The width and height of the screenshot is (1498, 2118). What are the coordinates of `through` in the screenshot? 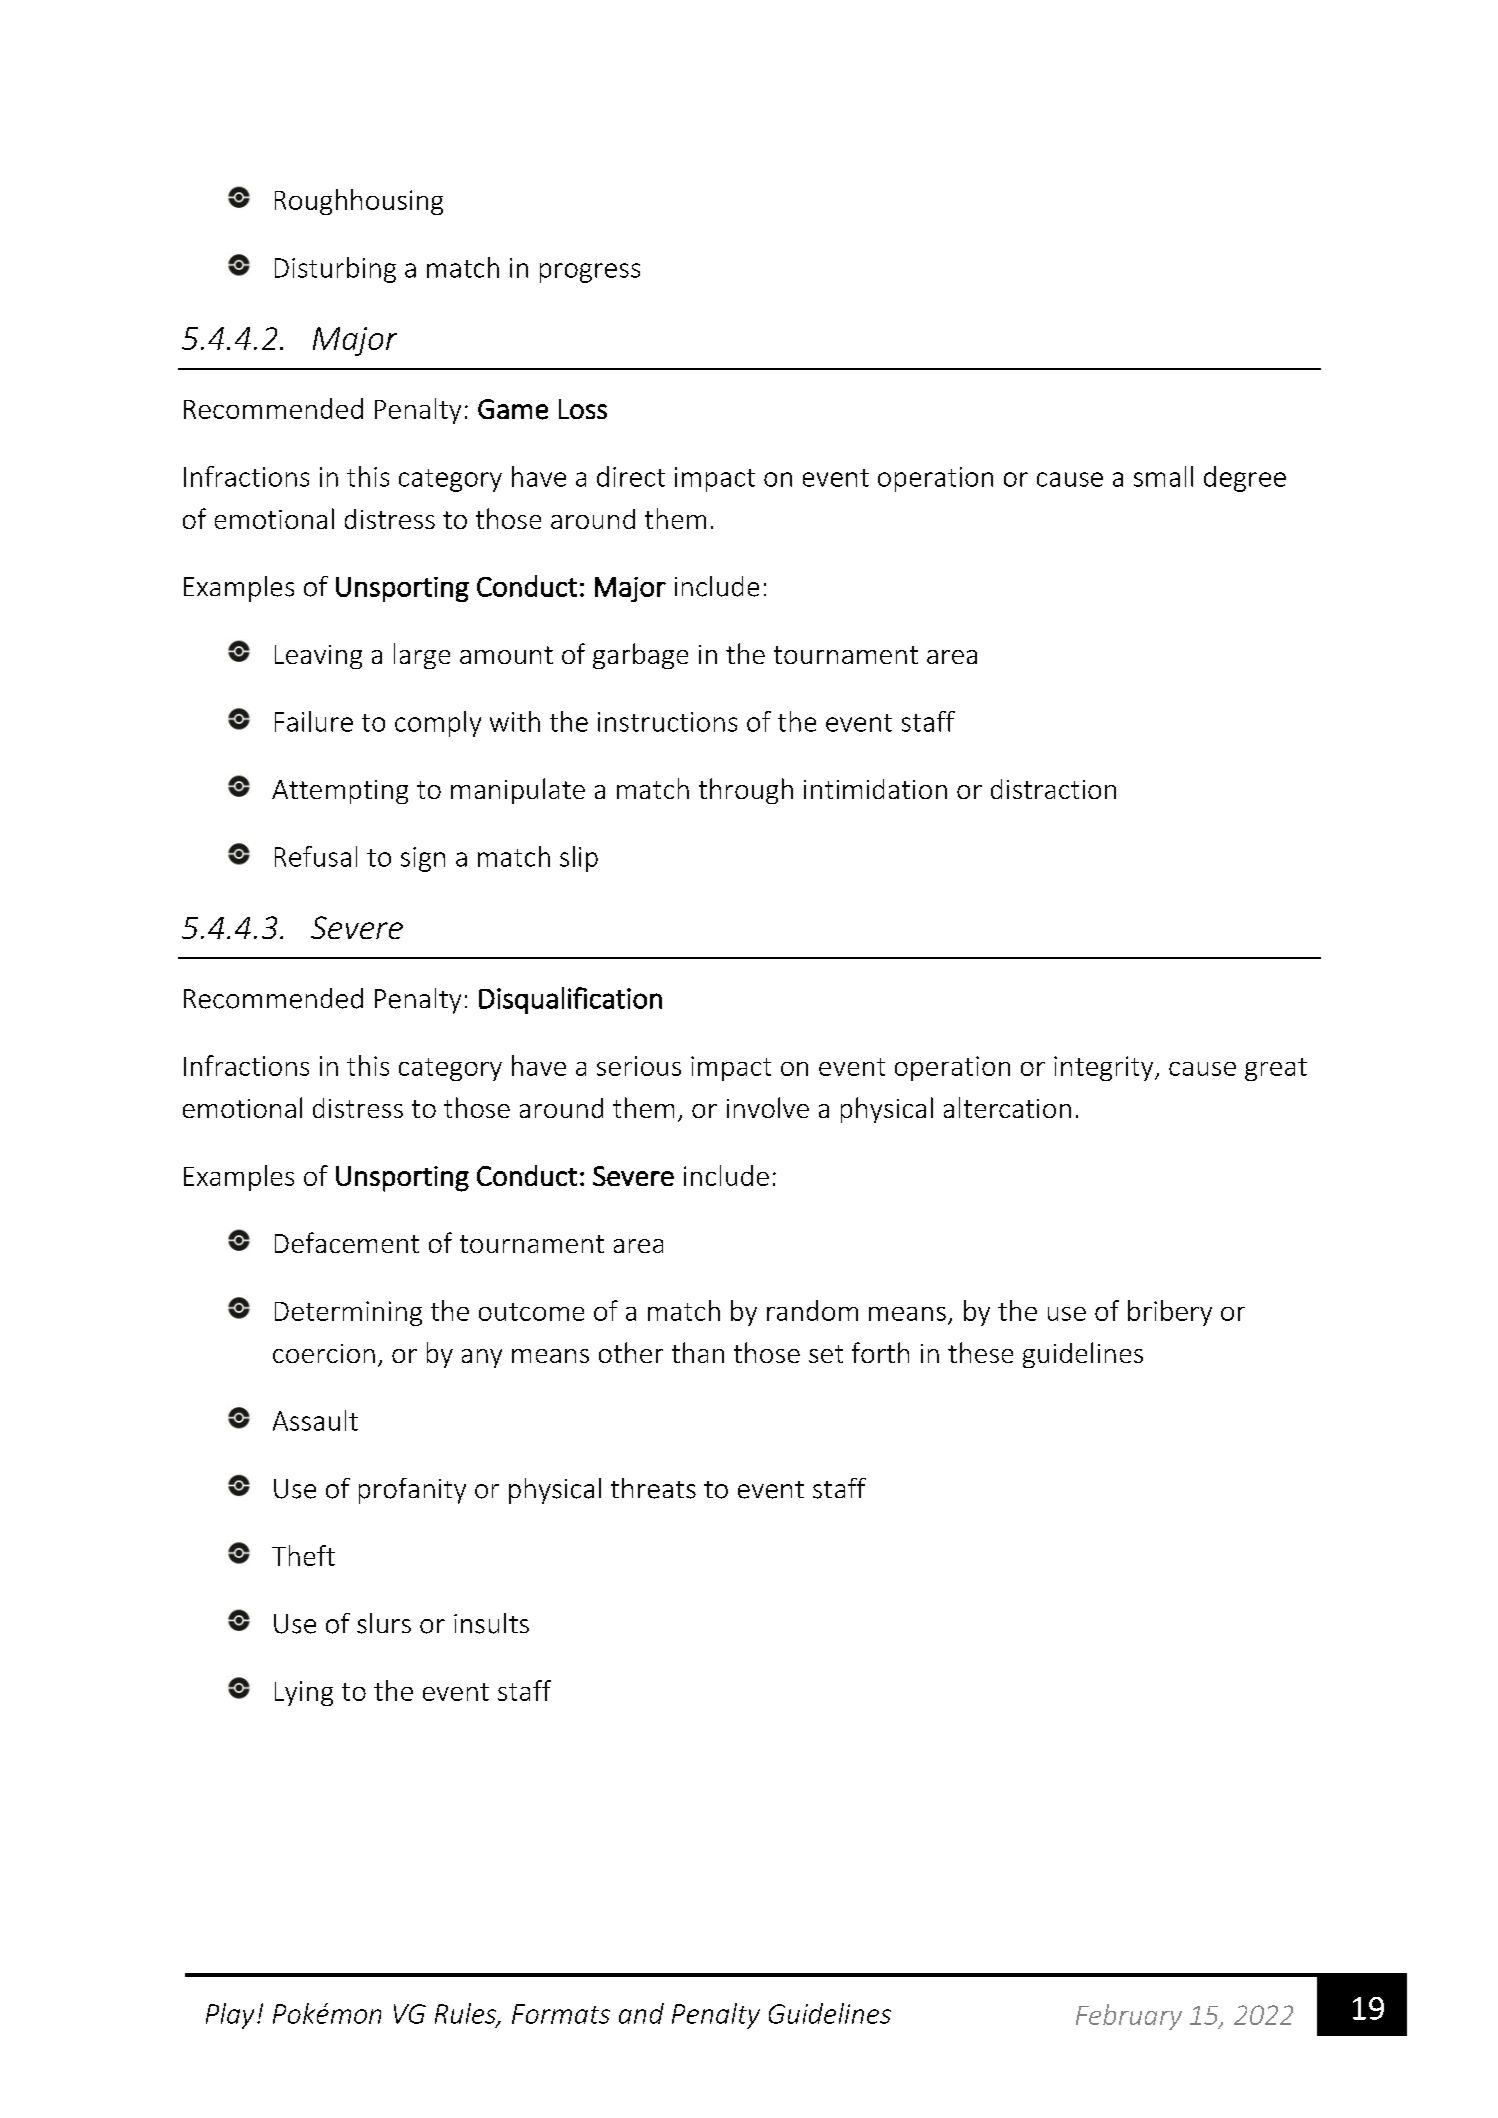 It's located at (746, 791).
